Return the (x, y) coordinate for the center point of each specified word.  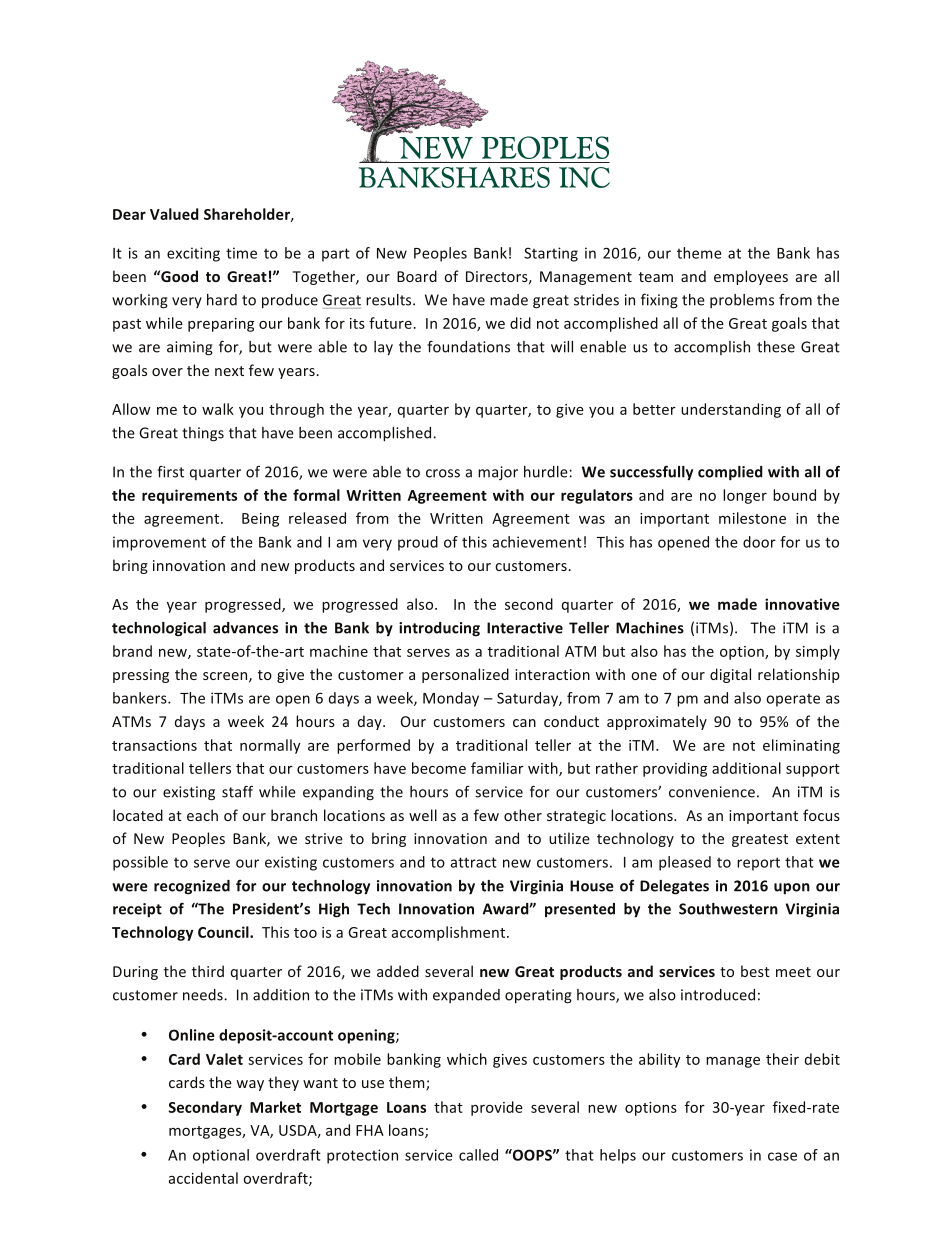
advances (245, 628)
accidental (203, 1178)
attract (474, 862)
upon (792, 889)
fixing (659, 301)
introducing (439, 629)
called (478, 1155)
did (520, 323)
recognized (192, 887)
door (759, 542)
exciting (193, 254)
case (782, 1156)
